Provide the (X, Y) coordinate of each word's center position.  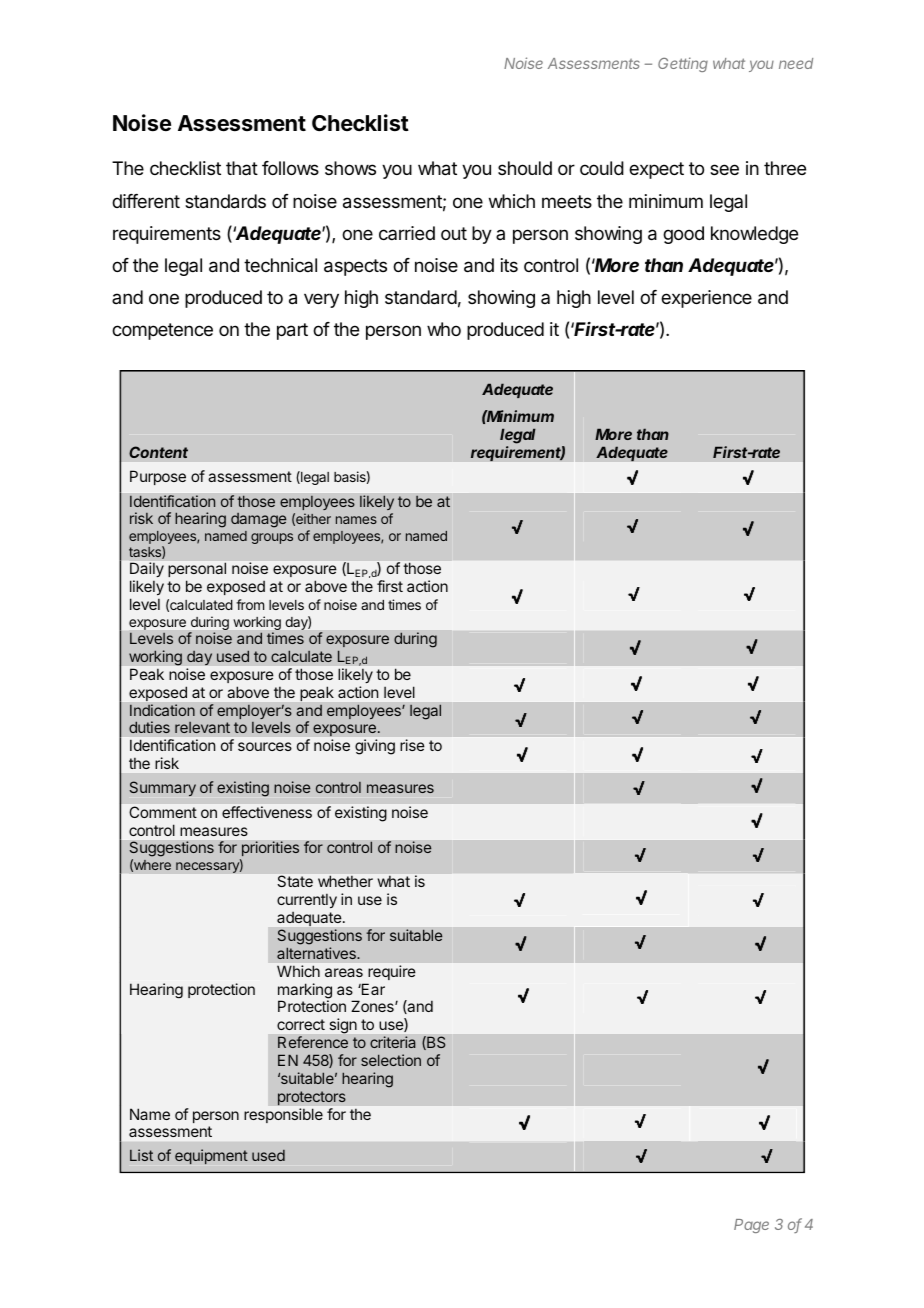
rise (412, 745)
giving (375, 747)
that (242, 168)
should (525, 168)
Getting (683, 64)
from (250, 604)
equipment (211, 1156)
